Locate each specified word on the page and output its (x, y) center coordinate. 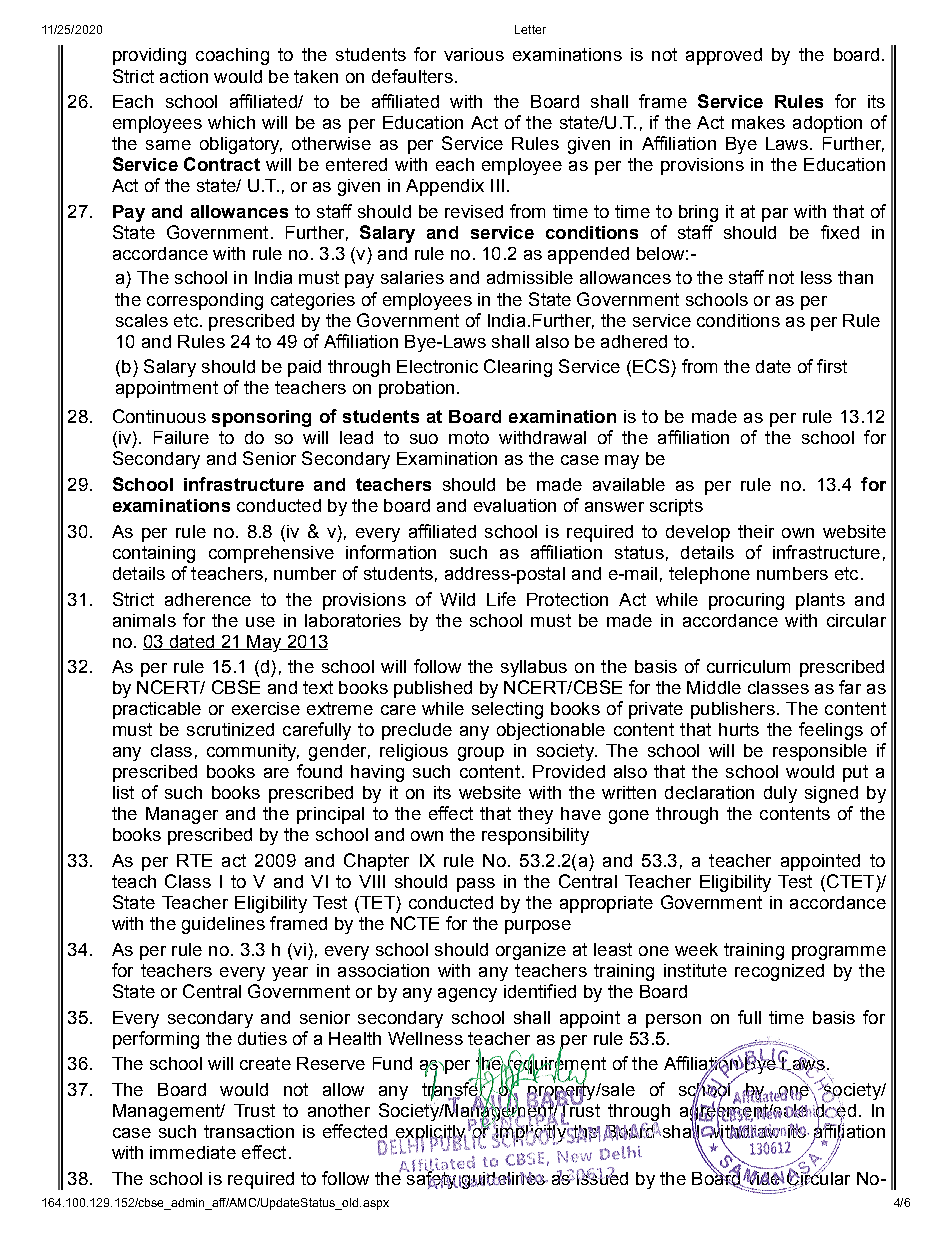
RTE (194, 860)
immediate (193, 1152)
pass (476, 885)
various (474, 54)
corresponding (205, 301)
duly (780, 794)
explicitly (429, 1134)
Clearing (518, 368)
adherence (208, 599)
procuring (746, 601)
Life (501, 599)
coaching (232, 56)
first (832, 366)
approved (724, 56)
